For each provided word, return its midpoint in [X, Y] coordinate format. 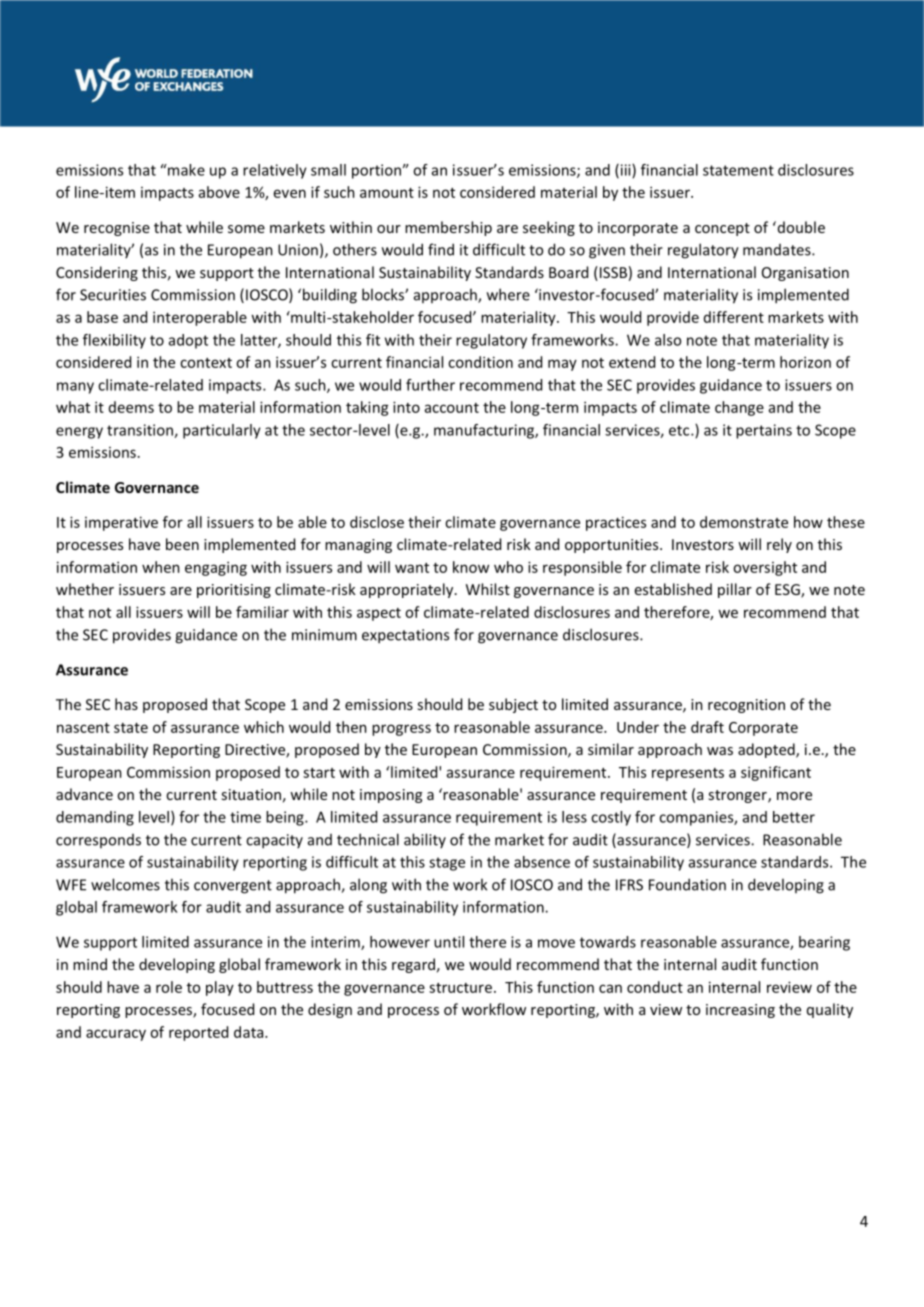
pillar [735, 590]
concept [722, 229]
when [161, 567]
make [185, 170]
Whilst [488, 589]
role [169, 987]
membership [448, 228]
